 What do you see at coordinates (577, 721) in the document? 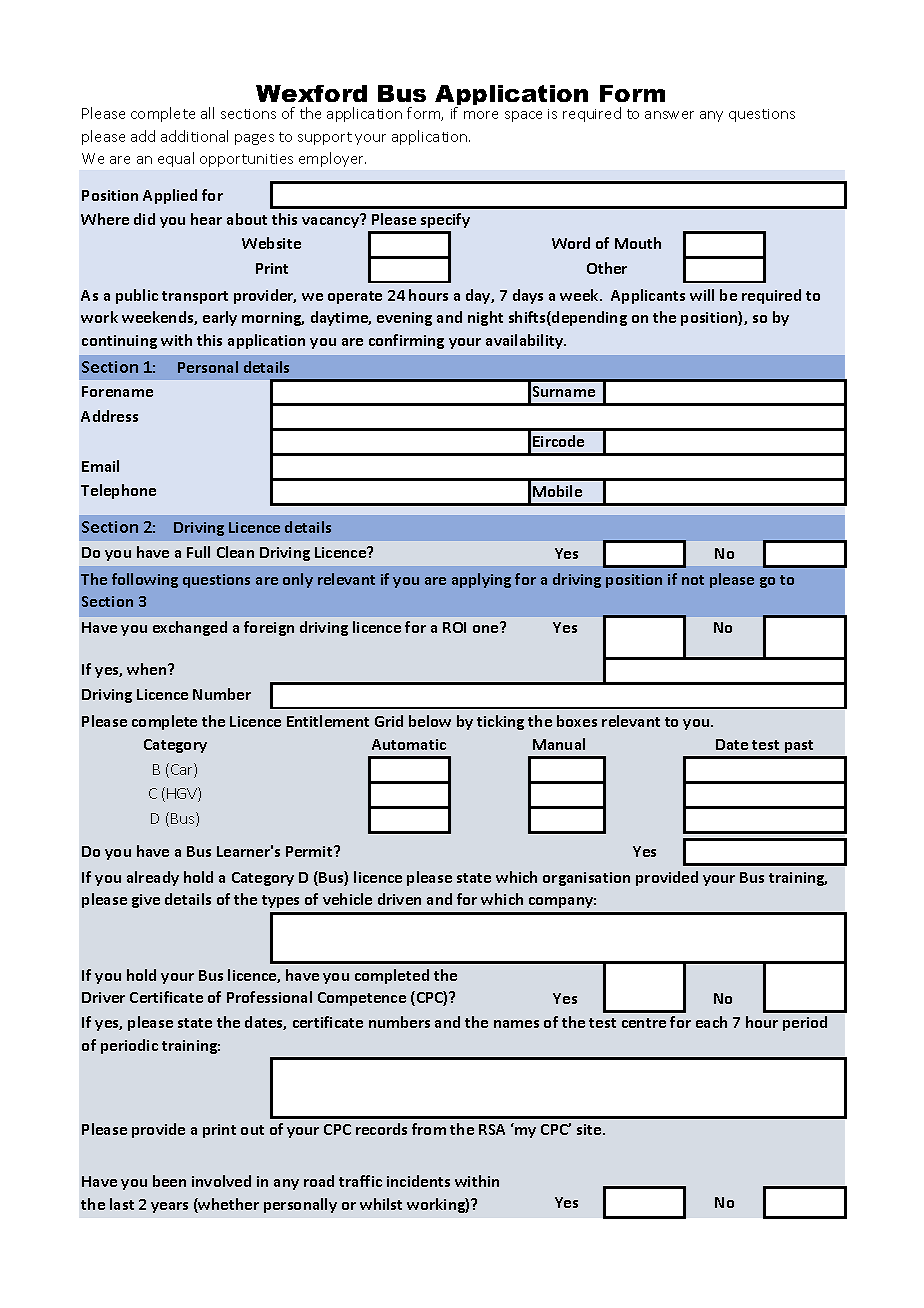
I see `boxes` at bounding box center [577, 721].
